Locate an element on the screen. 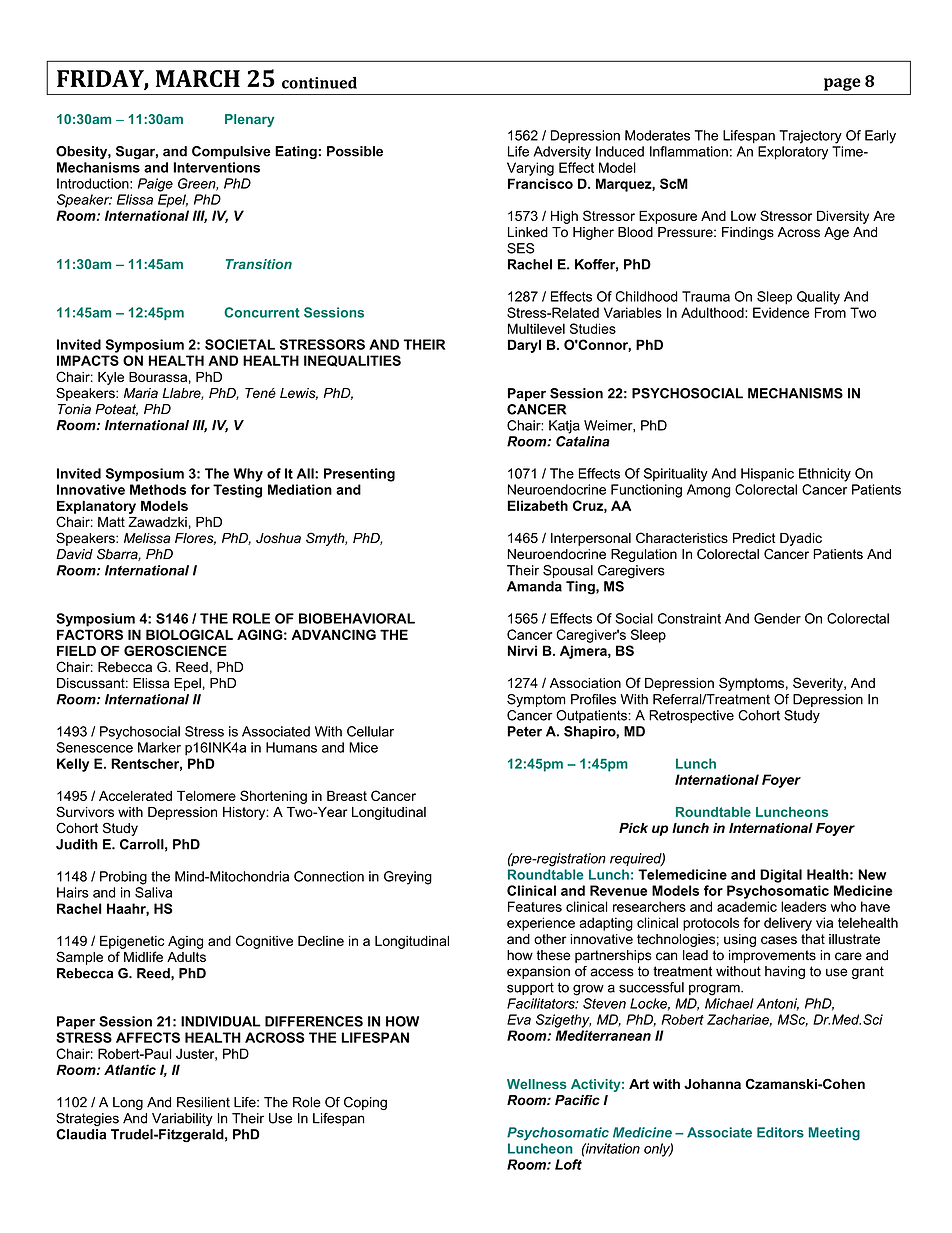 The width and height of the screenshot is (952, 1233). MARCH is located at coordinates (198, 78).
